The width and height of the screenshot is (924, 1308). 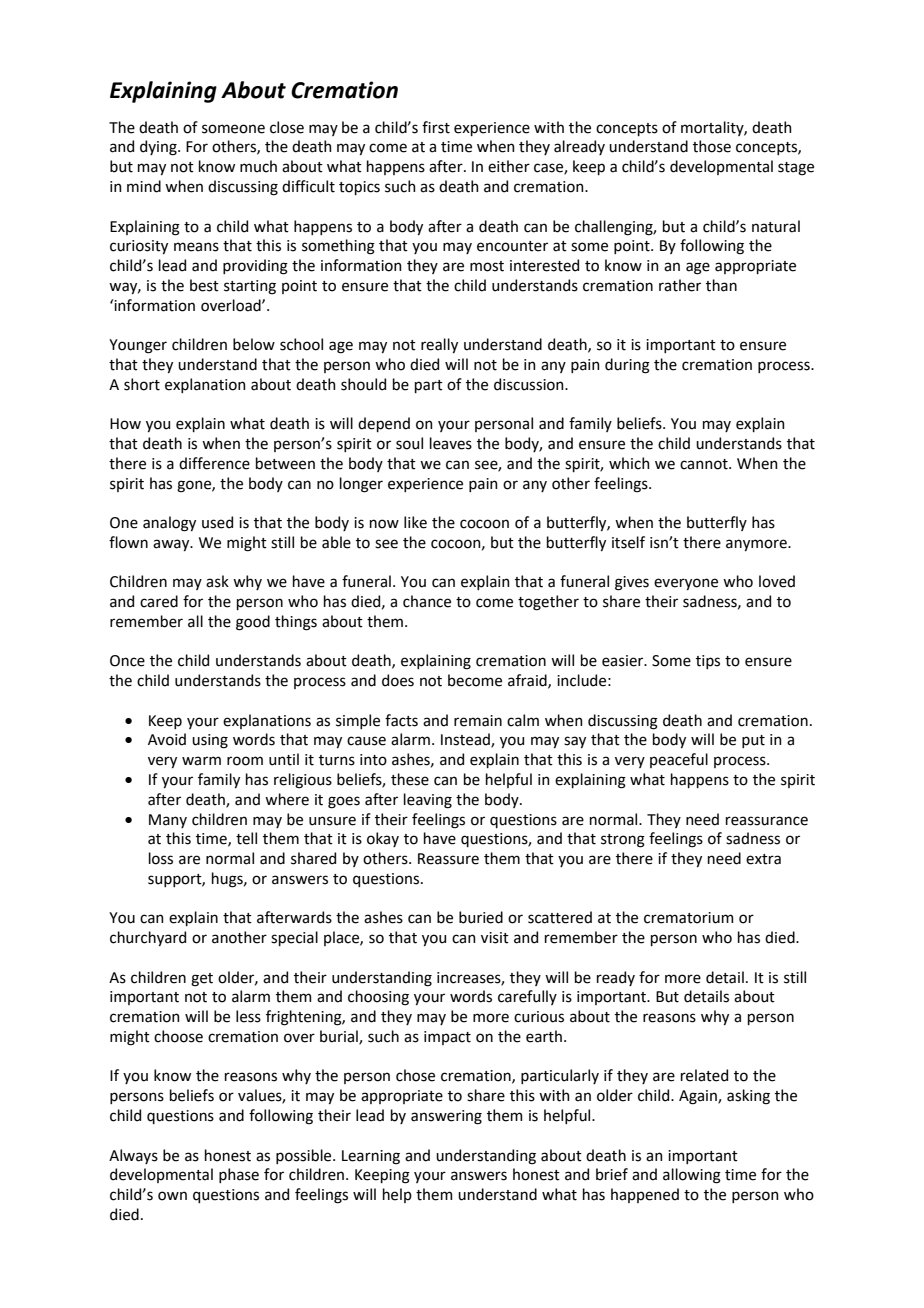 I want to click on those, so click(x=712, y=146).
